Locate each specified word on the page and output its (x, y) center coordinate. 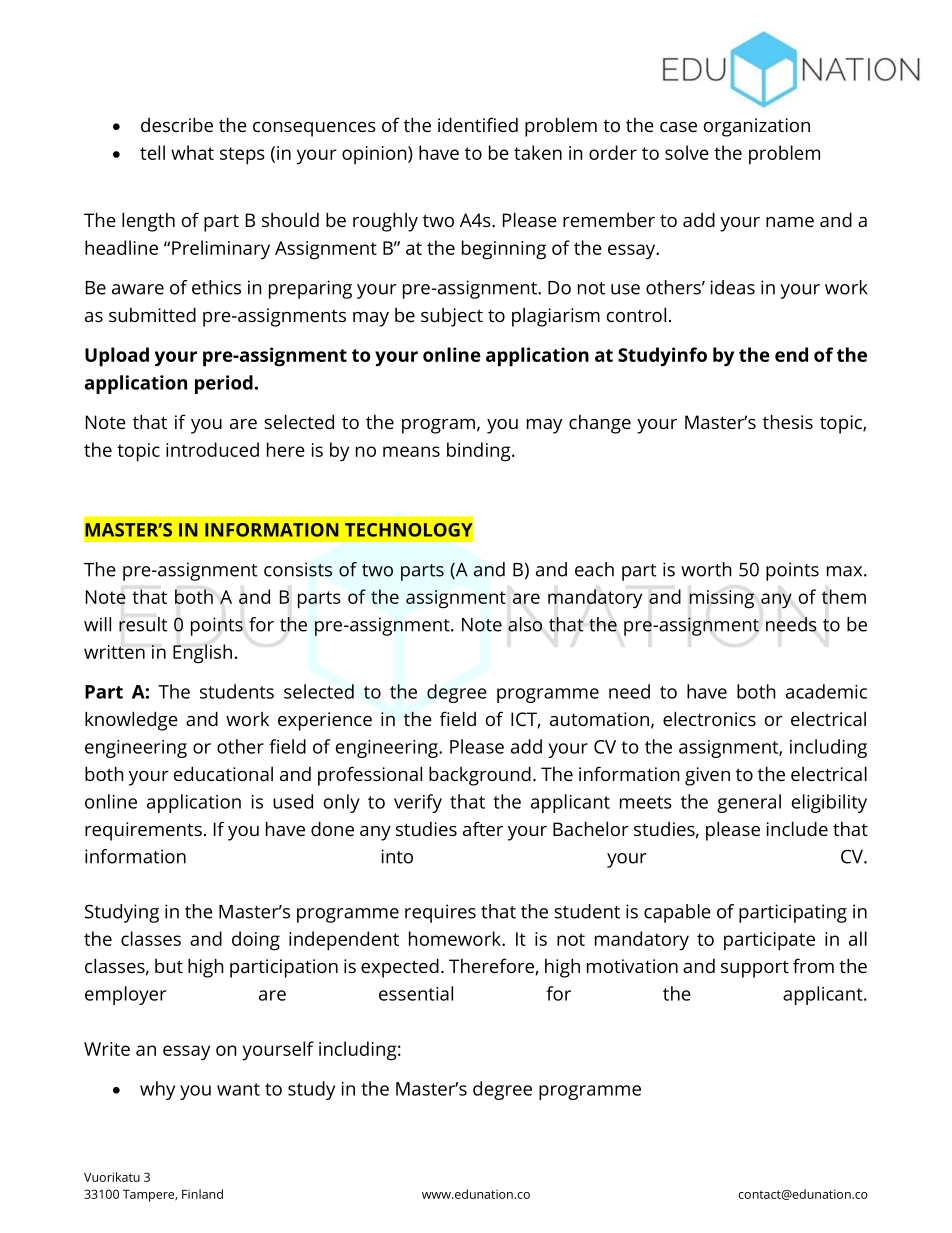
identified (478, 124)
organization (757, 127)
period (224, 384)
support (755, 969)
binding (480, 452)
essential (416, 993)
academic (826, 691)
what (192, 152)
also (525, 624)
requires (440, 913)
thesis (788, 421)
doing (256, 941)
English (202, 654)
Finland (202, 1194)
